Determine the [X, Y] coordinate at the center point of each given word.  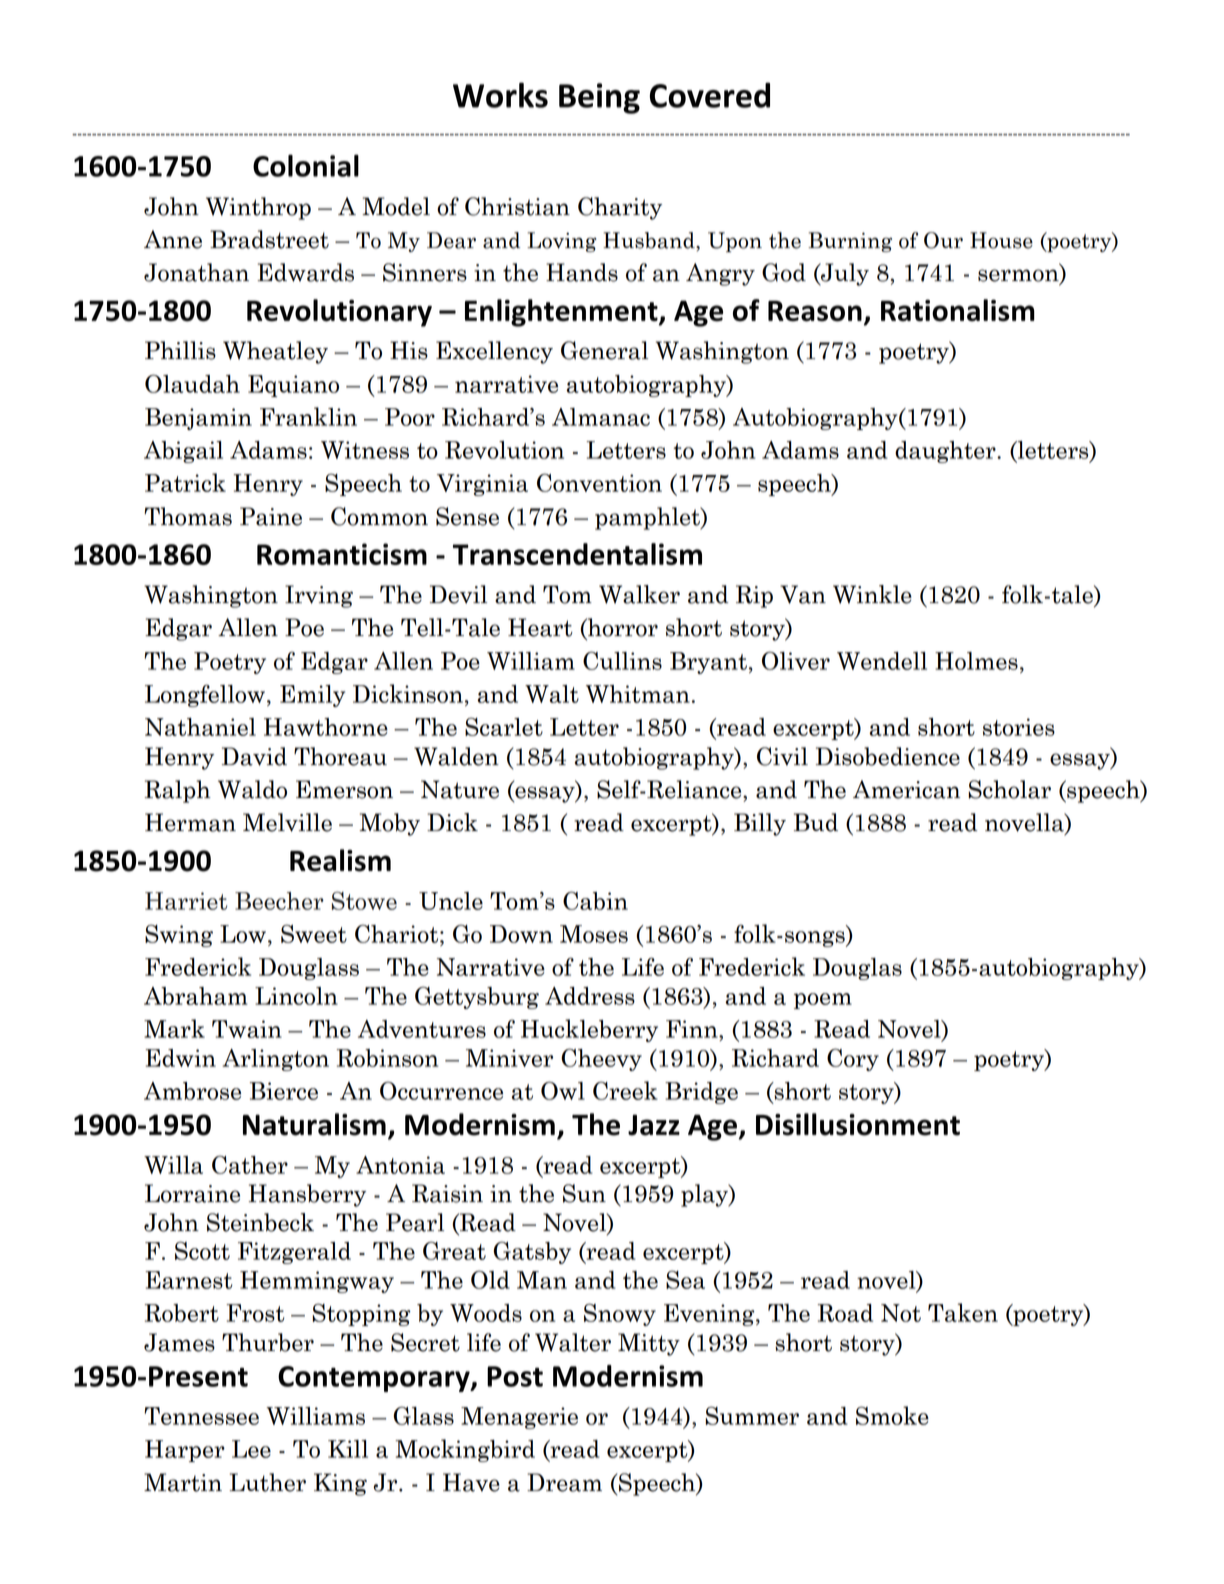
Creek [625, 1090]
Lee [251, 1449]
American [906, 789]
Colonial [306, 165]
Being [599, 98]
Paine [271, 516]
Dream [564, 1482]
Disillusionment [858, 1124]
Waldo [252, 789]
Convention [599, 482]
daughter [946, 452]
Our [943, 240]
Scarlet [504, 726]
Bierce [284, 1091]
